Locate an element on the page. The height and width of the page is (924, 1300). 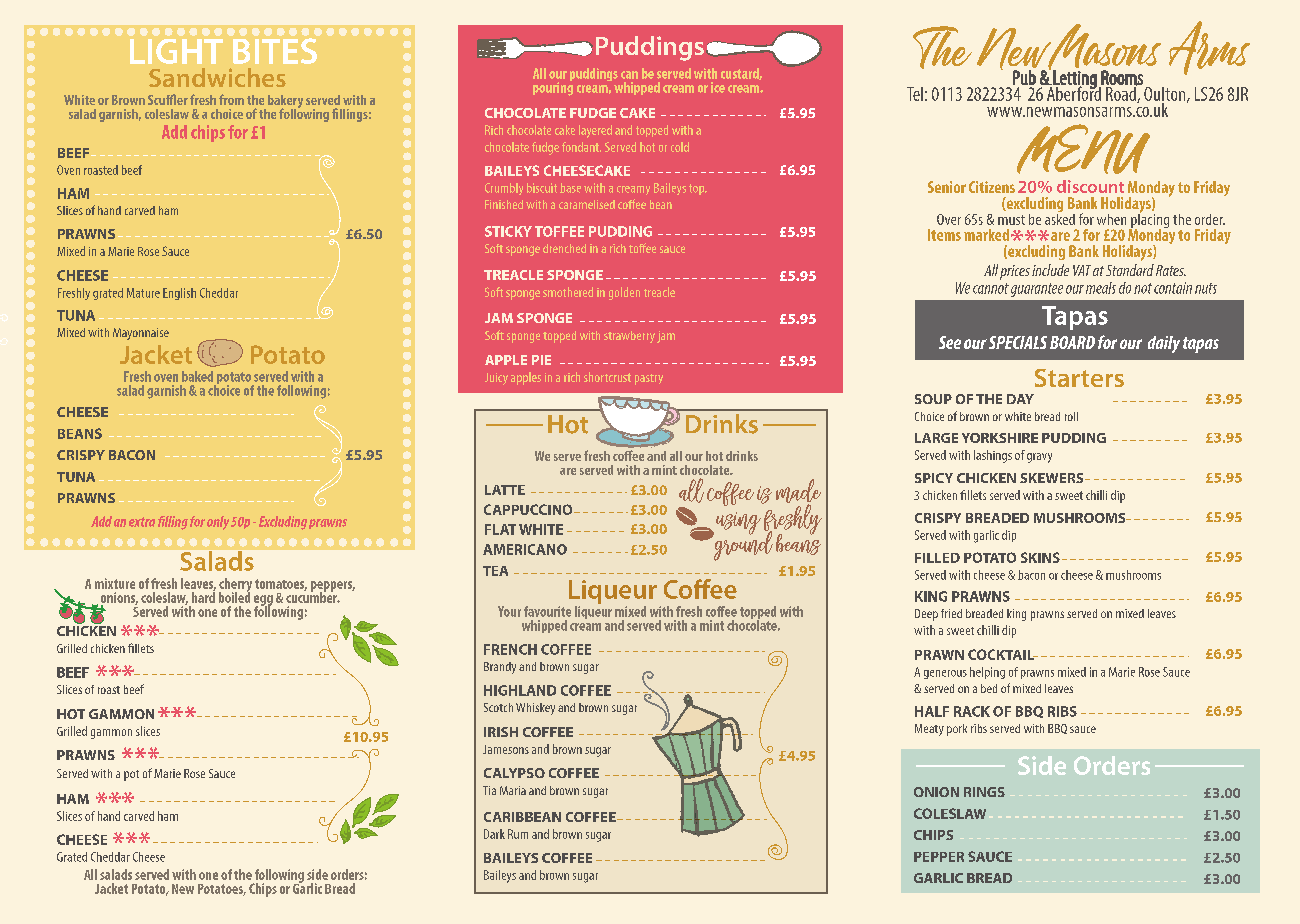
pouring is located at coordinates (553, 88).
